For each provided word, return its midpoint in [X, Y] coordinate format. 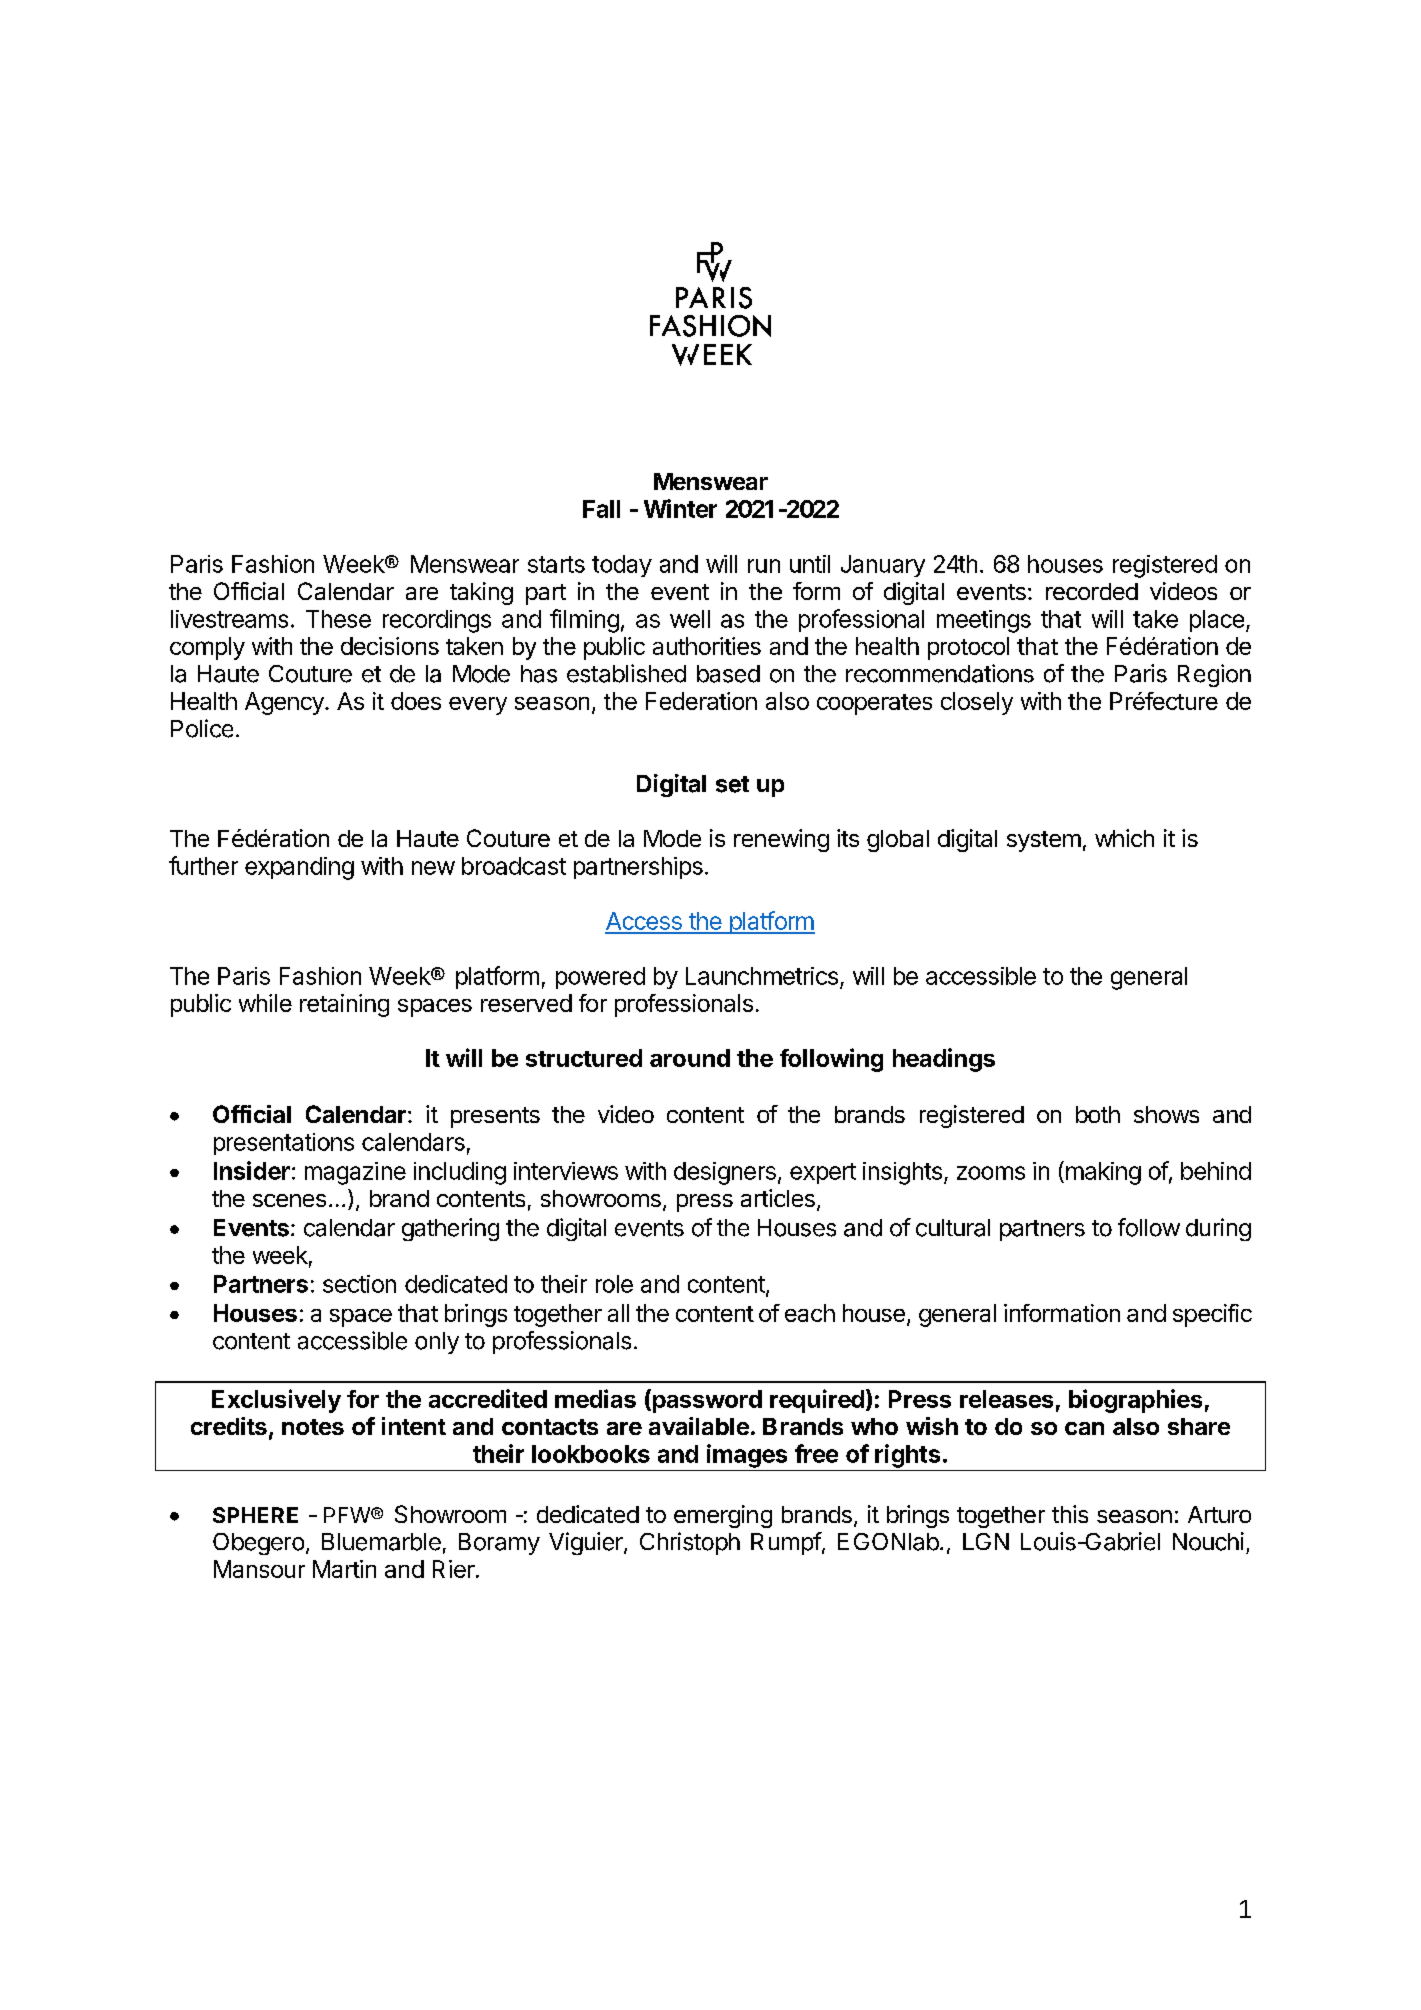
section [359, 1284]
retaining [344, 1005]
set [732, 784]
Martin [344, 1569]
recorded [1092, 591]
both [1098, 1114]
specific [1212, 1315]
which [1124, 838]
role [614, 1284]
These [338, 619]
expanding [299, 868]
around [690, 1058]
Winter [680, 508]
